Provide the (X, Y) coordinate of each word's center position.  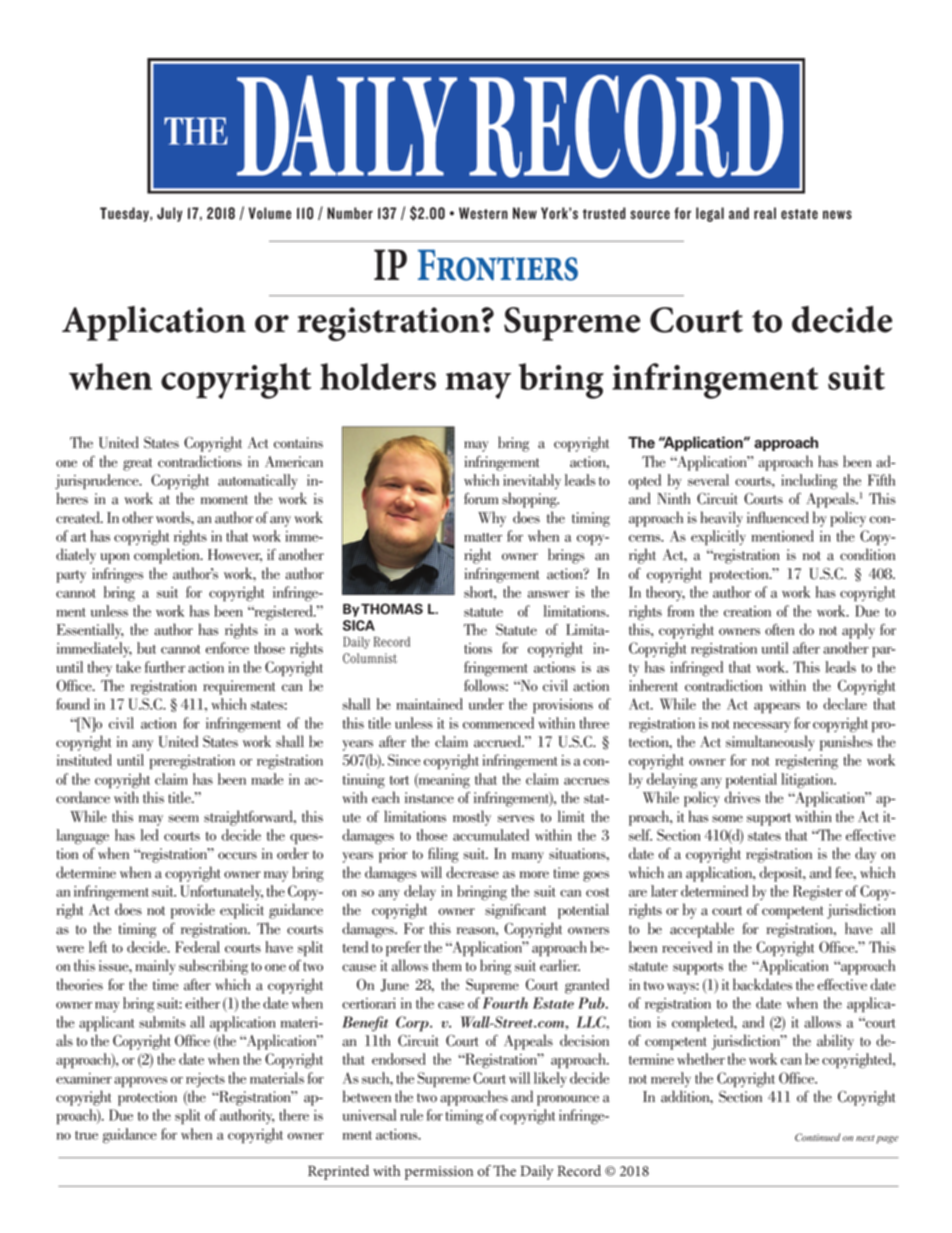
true (86, 1135)
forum (481, 498)
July (169, 214)
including (809, 482)
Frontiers (498, 265)
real (765, 213)
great (137, 464)
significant (515, 911)
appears (777, 708)
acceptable (702, 930)
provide (193, 911)
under (486, 704)
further (165, 667)
